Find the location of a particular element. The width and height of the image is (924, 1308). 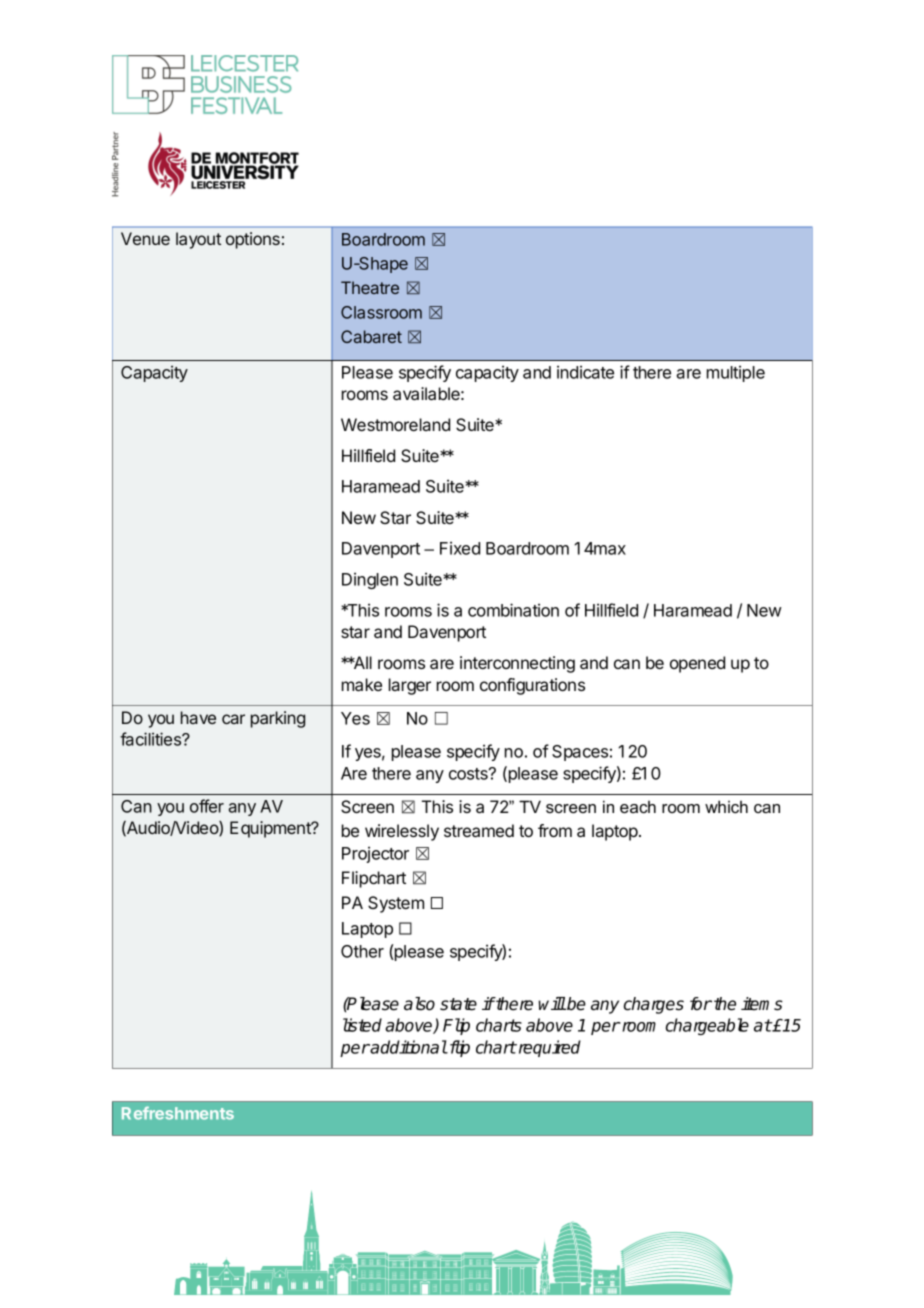

opened is located at coordinates (697, 664).
